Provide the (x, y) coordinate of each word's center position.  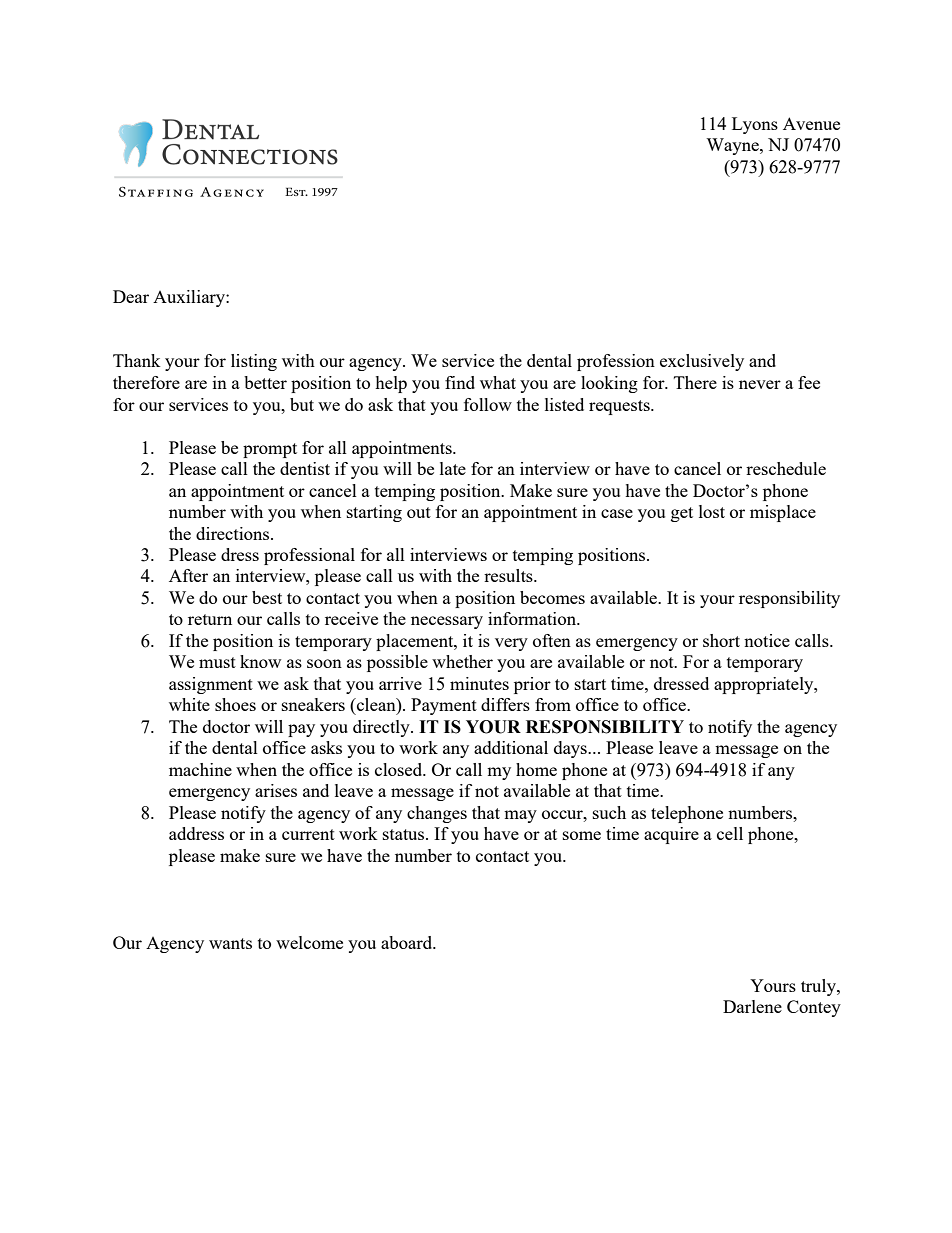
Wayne (733, 146)
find (460, 382)
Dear (131, 296)
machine (200, 769)
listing (254, 362)
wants (230, 943)
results (509, 575)
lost (712, 511)
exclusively (702, 362)
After (188, 575)
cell (730, 833)
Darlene (752, 1006)
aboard (408, 942)
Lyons (755, 125)
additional (511, 747)
